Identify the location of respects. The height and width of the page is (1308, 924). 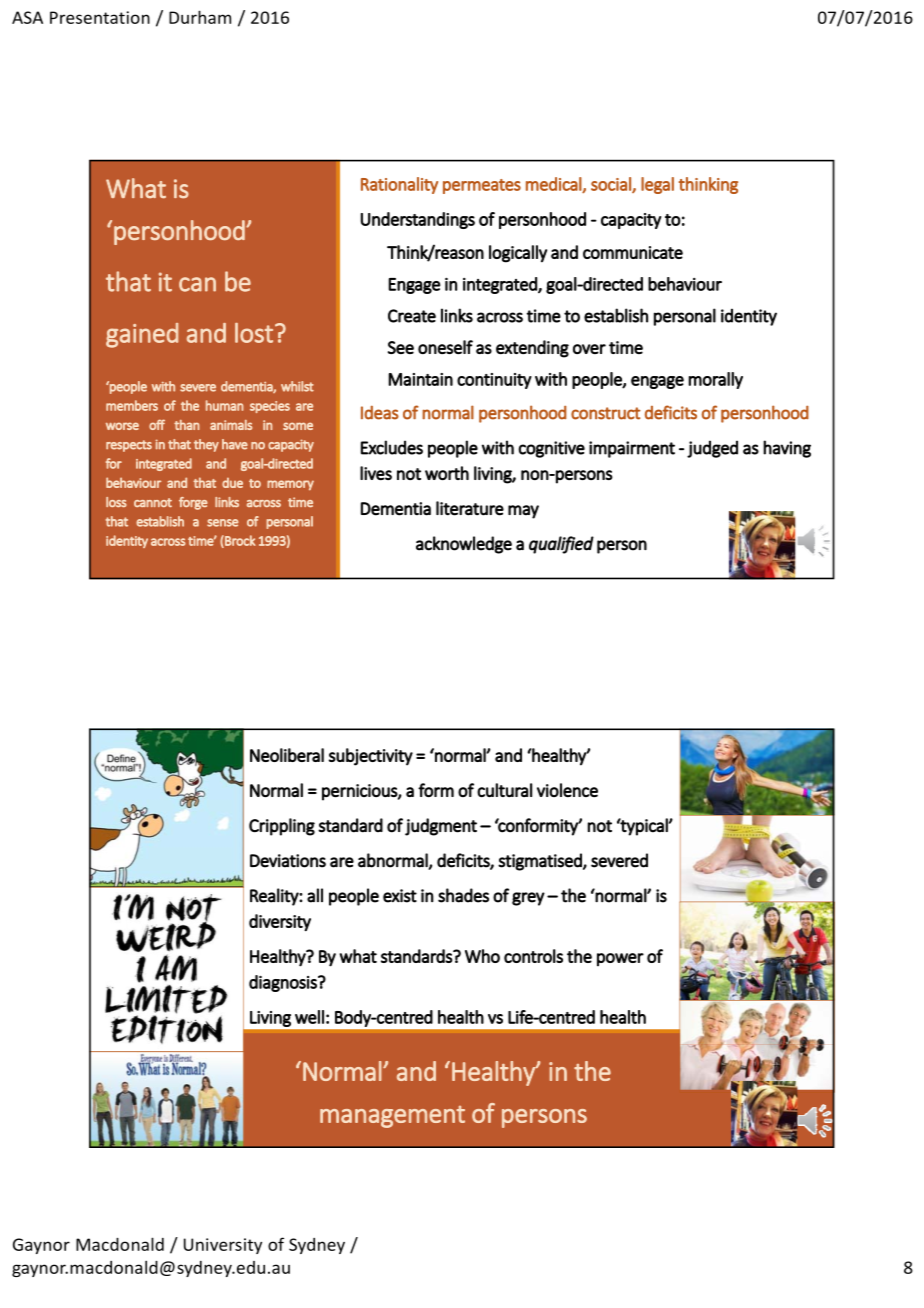
(129, 446).
